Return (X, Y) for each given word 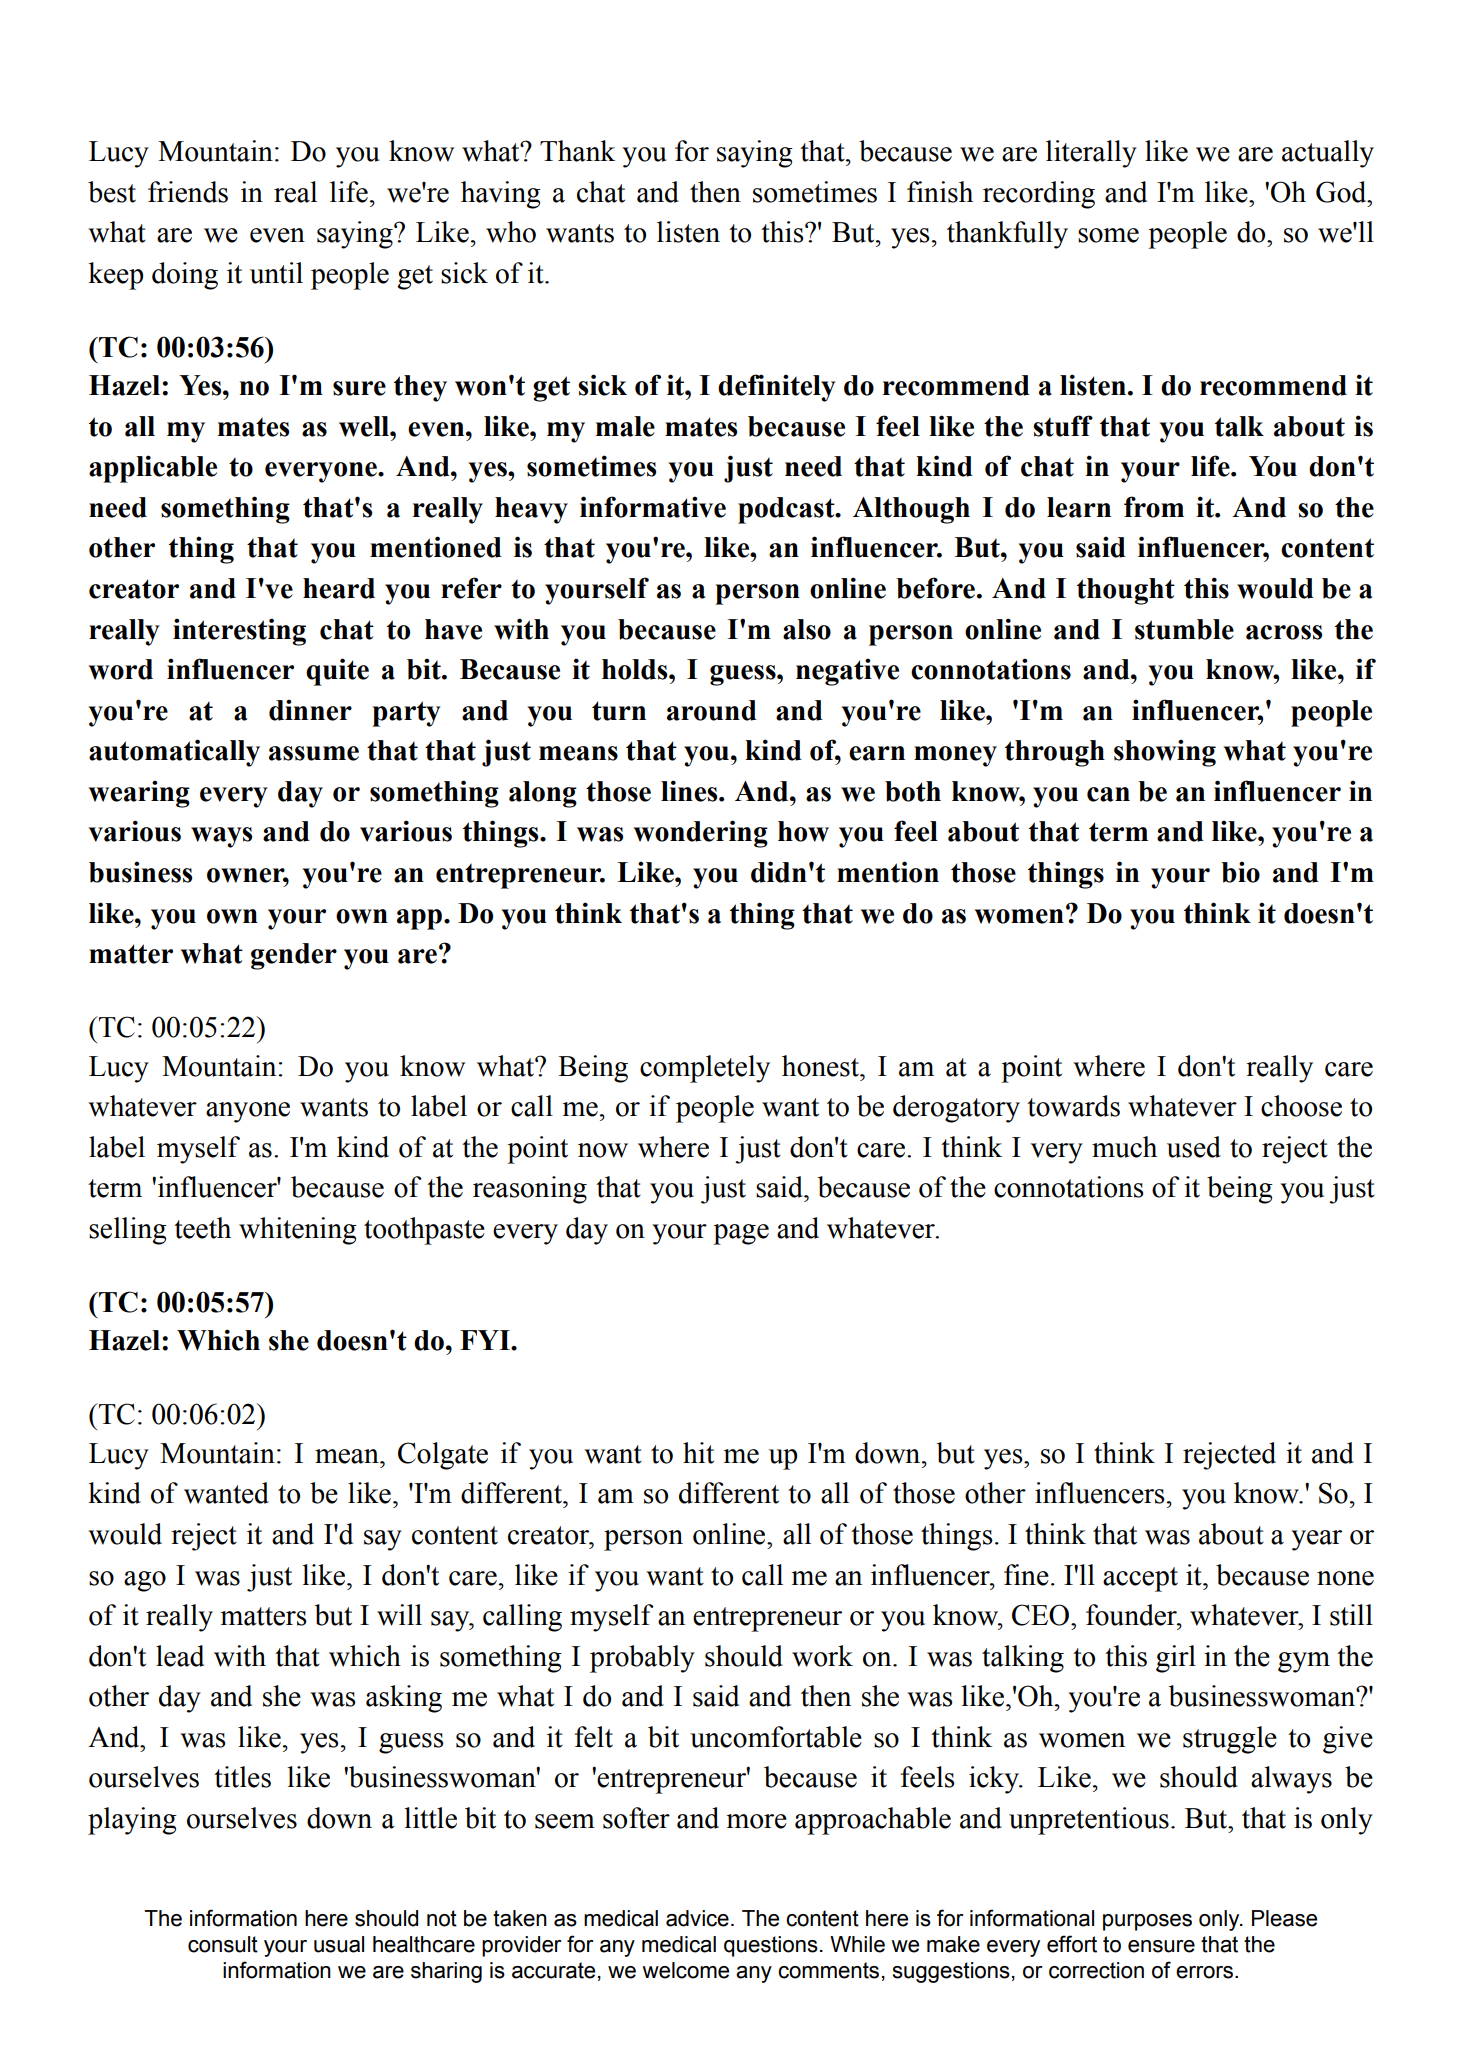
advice (697, 1918)
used (1194, 1147)
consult (223, 1944)
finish (940, 192)
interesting (239, 632)
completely (705, 1069)
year (1316, 1540)
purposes (1147, 1922)
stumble (1184, 629)
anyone (248, 1112)
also (807, 629)
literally (1091, 154)
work (822, 1656)
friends (188, 192)
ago (145, 1581)
